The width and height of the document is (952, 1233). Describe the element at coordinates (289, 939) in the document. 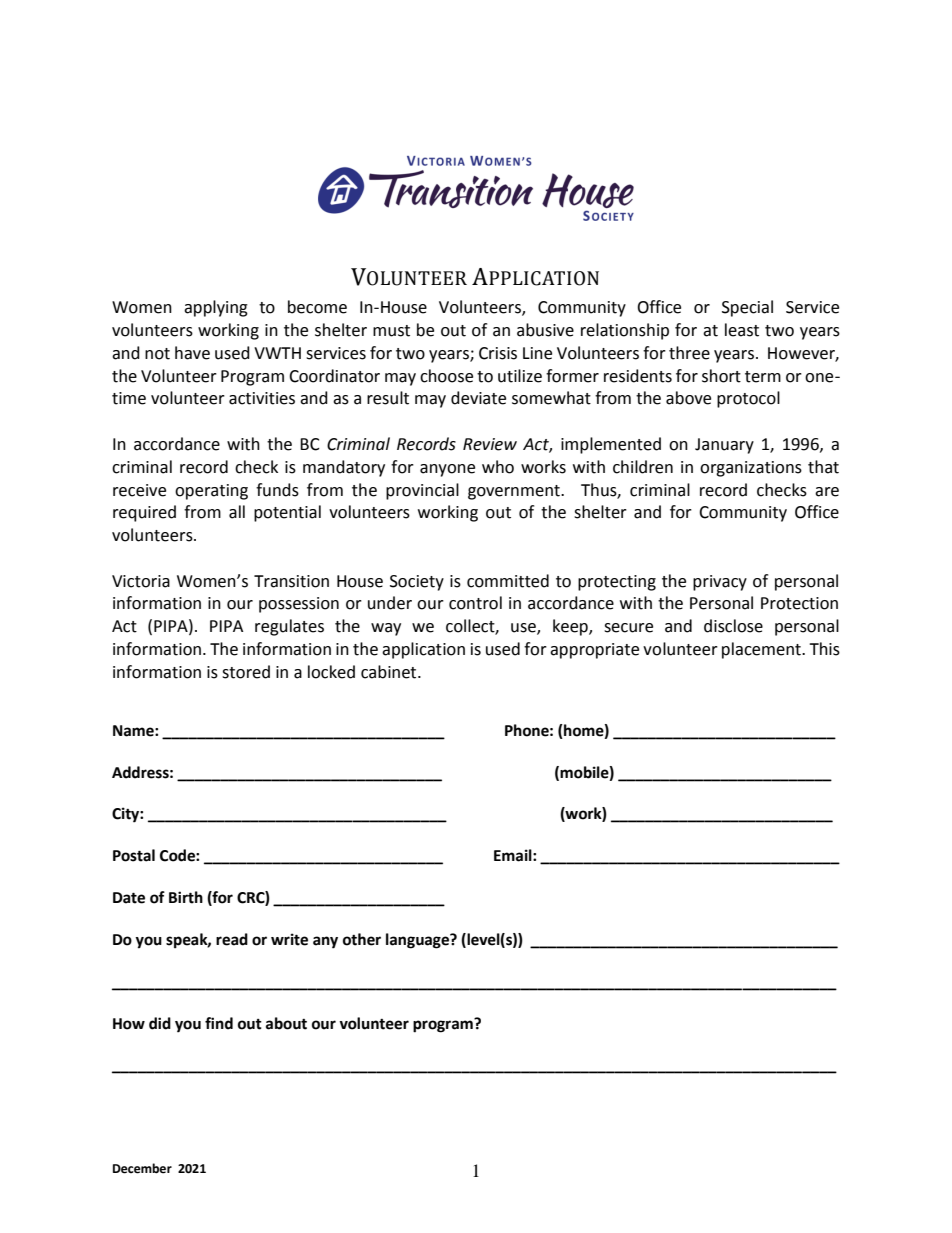

I see `write` at that location.
